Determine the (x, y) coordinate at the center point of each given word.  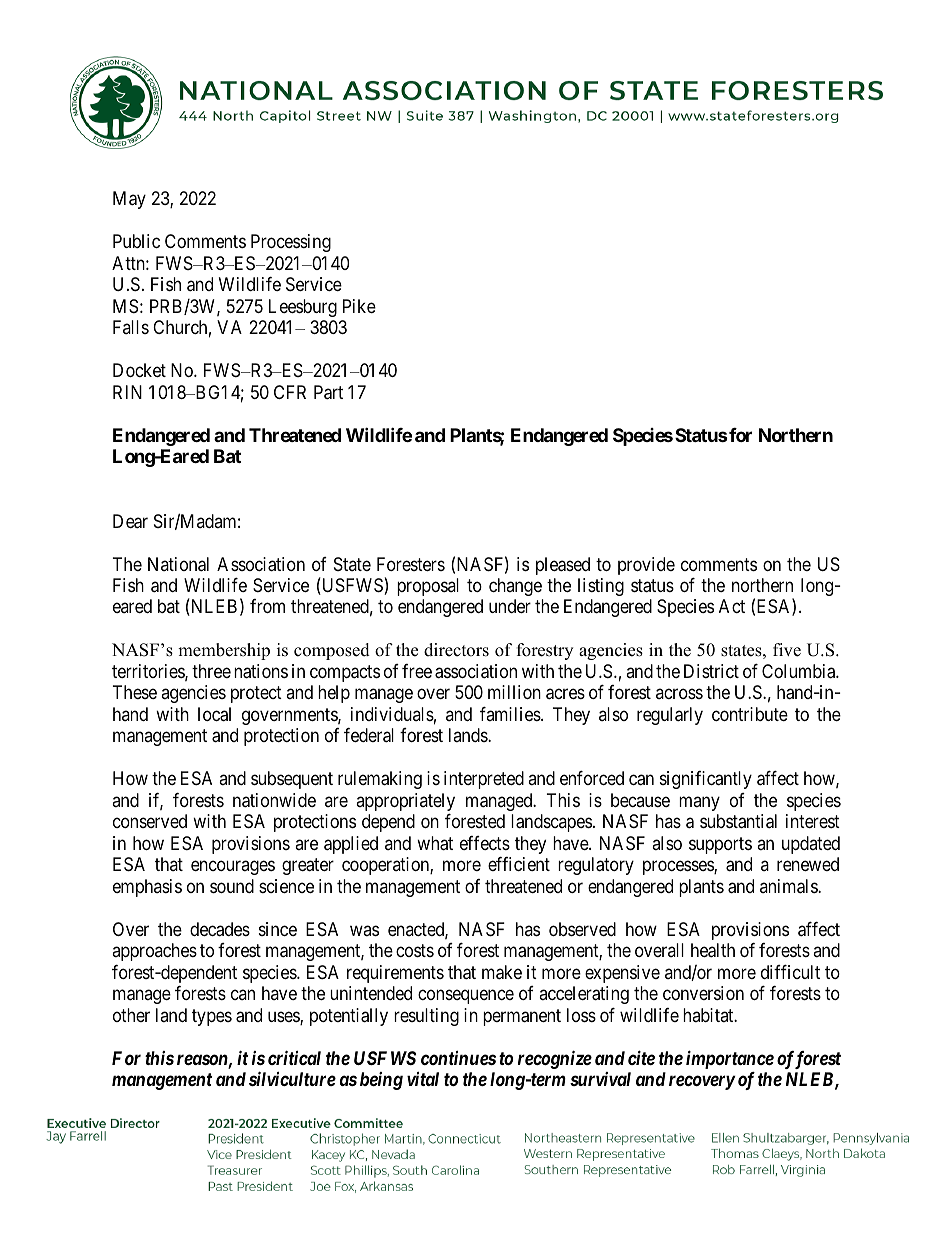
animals (789, 886)
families (511, 714)
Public (136, 241)
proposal (428, 587)
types (212, 1017)
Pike (359, 306)
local (214, 714)
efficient (519, 864)
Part (328, 392)
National (178, 564)
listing (601, 587)
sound (232, 886)
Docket (139, 370)
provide (646, 566)
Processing (291, 243)
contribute (750, 714)
